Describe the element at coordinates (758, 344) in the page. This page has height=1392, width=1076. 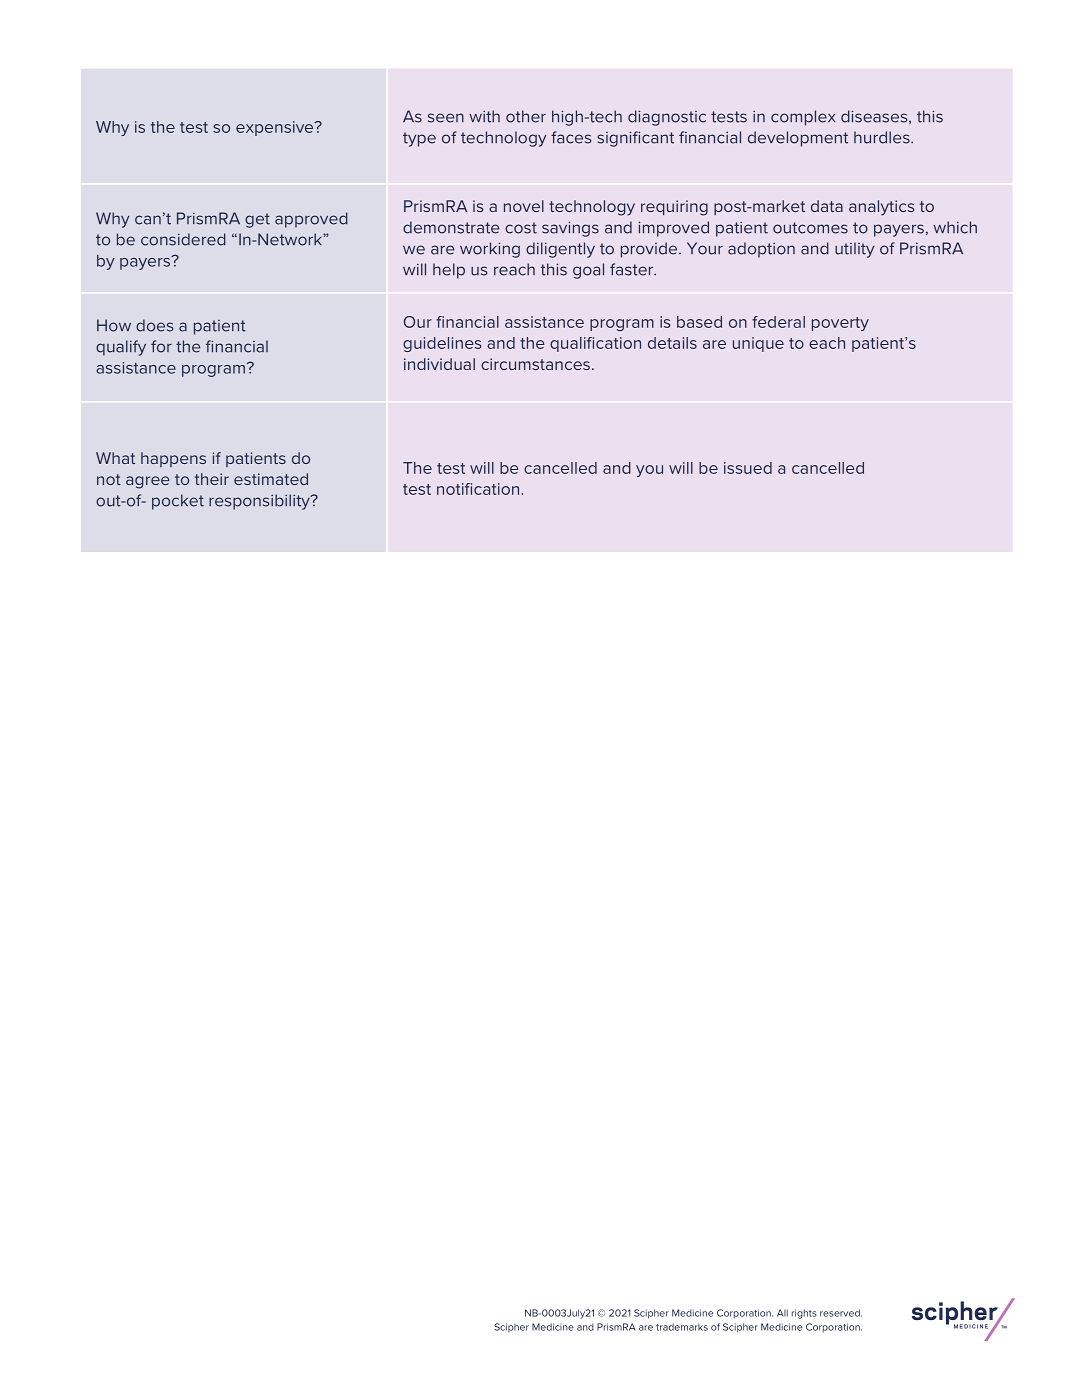
I see `unique` at that location.
